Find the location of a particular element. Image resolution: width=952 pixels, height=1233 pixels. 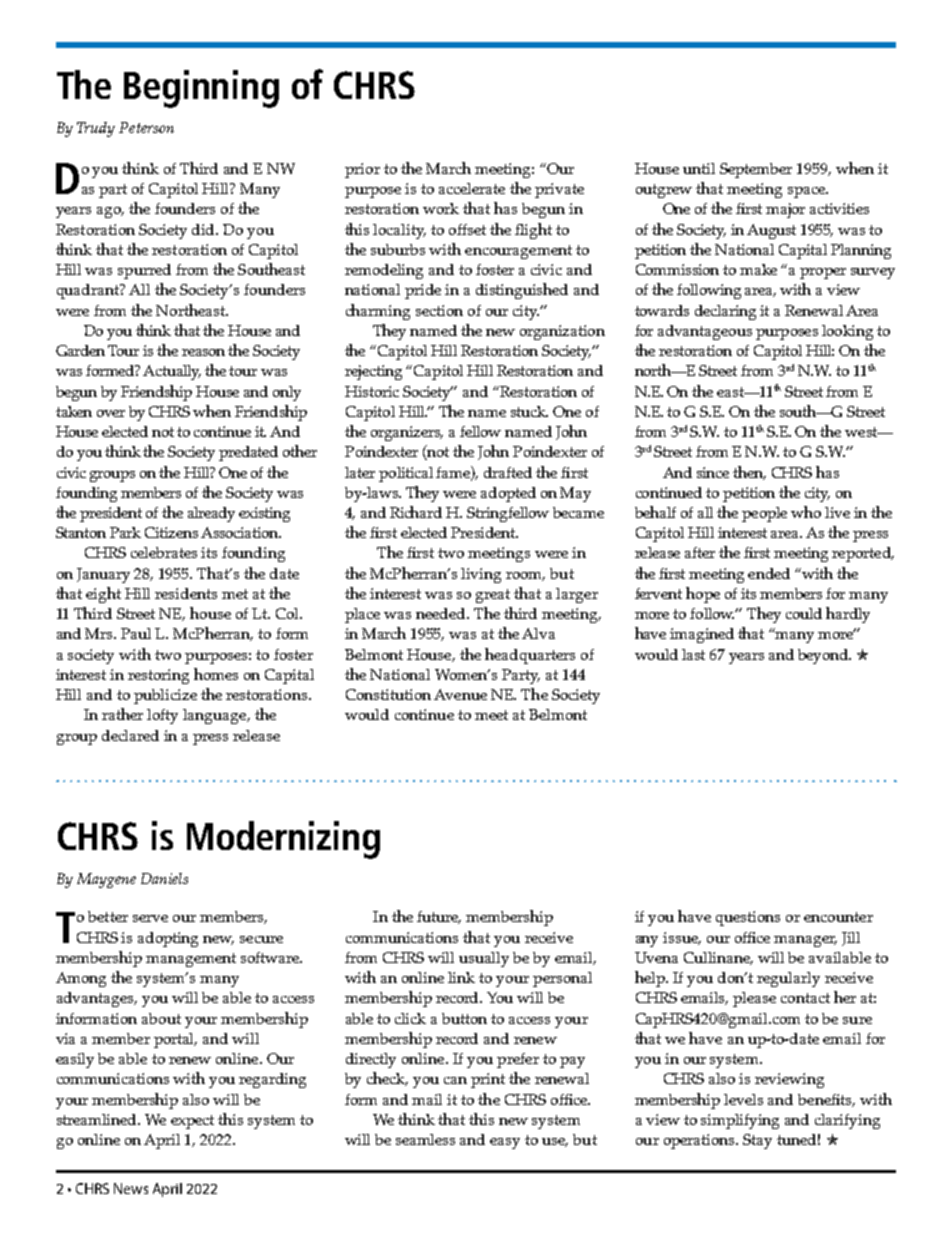

Paul is located at coordinates (136, 633).
